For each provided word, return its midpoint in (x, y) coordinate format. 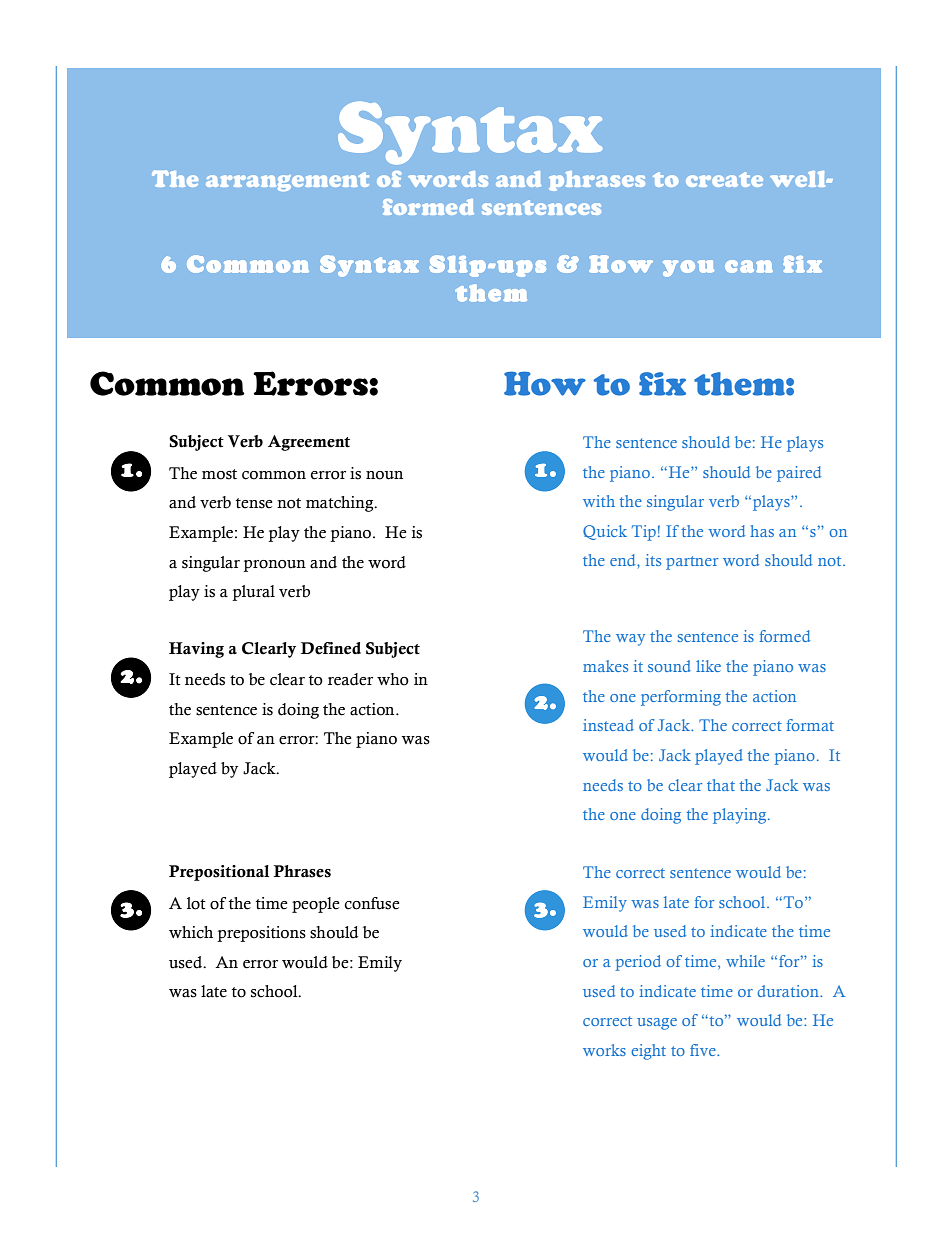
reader (350, 679)
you (688, 268)
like (708, 666)
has (762, 531)
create (724, 179)
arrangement (287, 181)
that (721, 785)
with (599, 501)
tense (254, 503)
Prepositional (219, 873)
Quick (605, 532)
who (393, 679)
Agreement (309, 443)
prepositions (261, 934)
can (749, 266)
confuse (372, 903)
